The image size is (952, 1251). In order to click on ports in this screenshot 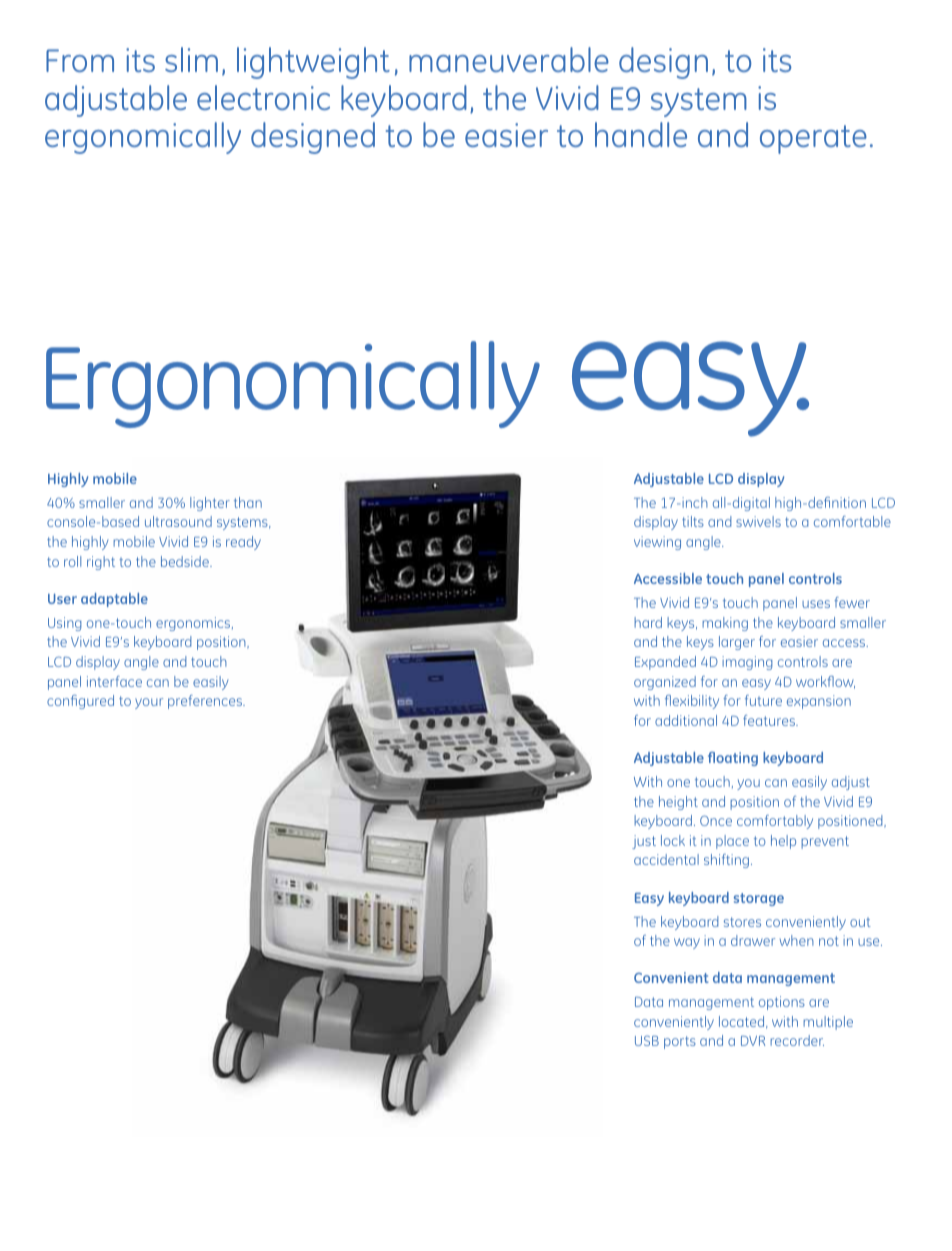, I will do `click(680, 1042)`.
